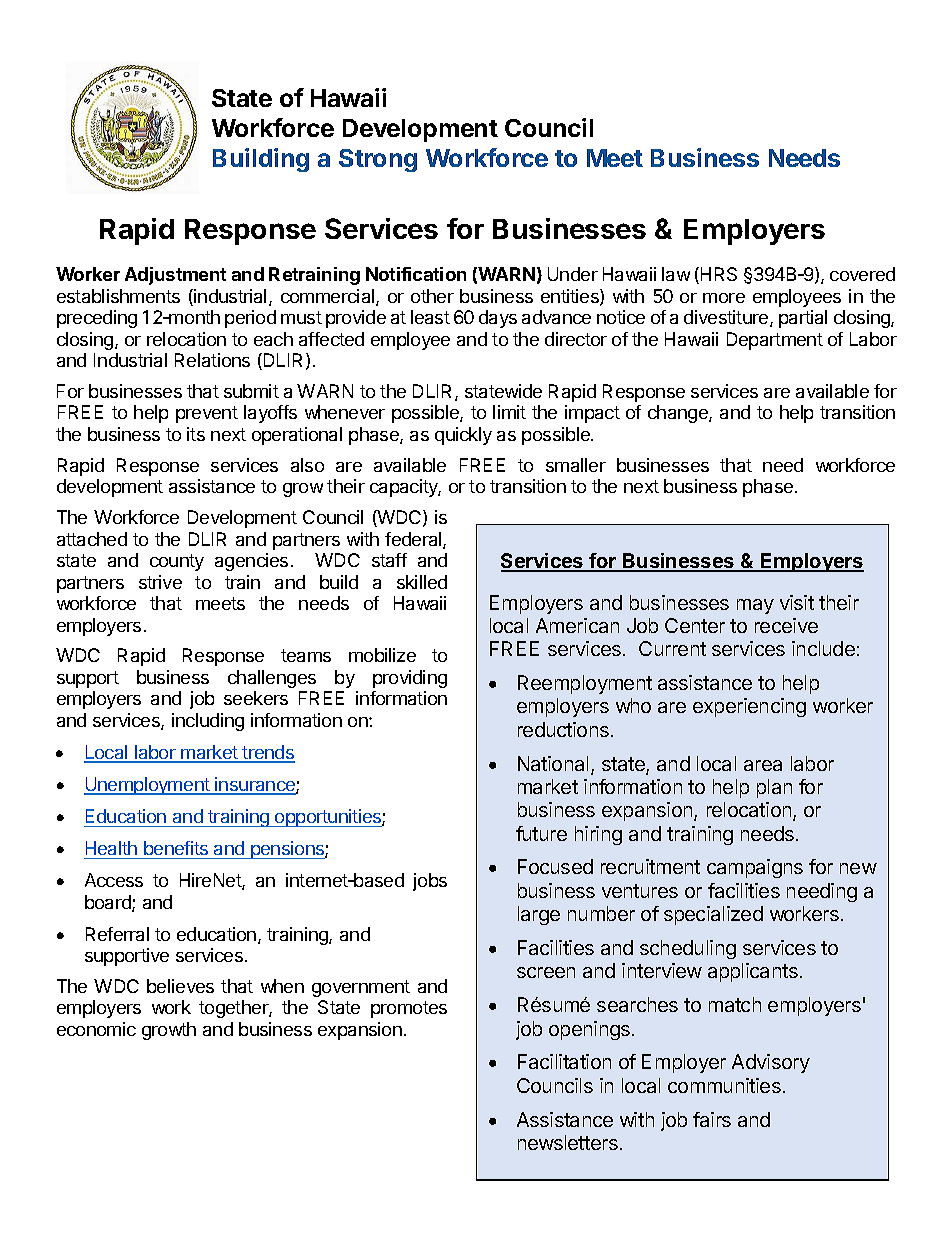 Image resolution: width=952 pixels, height=1233 pixels. Describe the element at coordinates (568, 1142) in the document. I see `newsletters` at that location.
